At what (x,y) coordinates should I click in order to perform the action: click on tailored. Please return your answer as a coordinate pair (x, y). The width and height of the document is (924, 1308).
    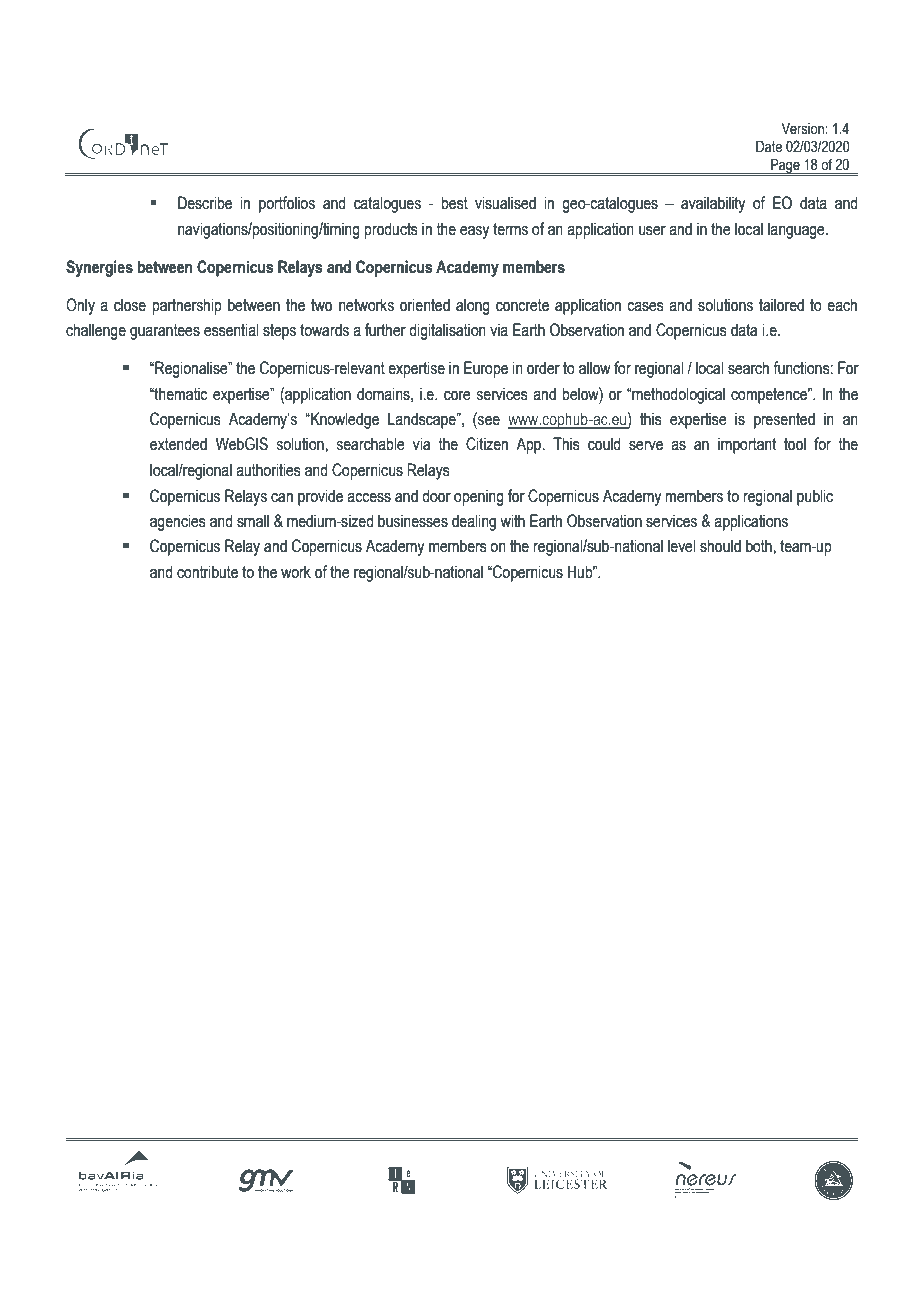
    Looking at the image, I should click on (781, 305).
